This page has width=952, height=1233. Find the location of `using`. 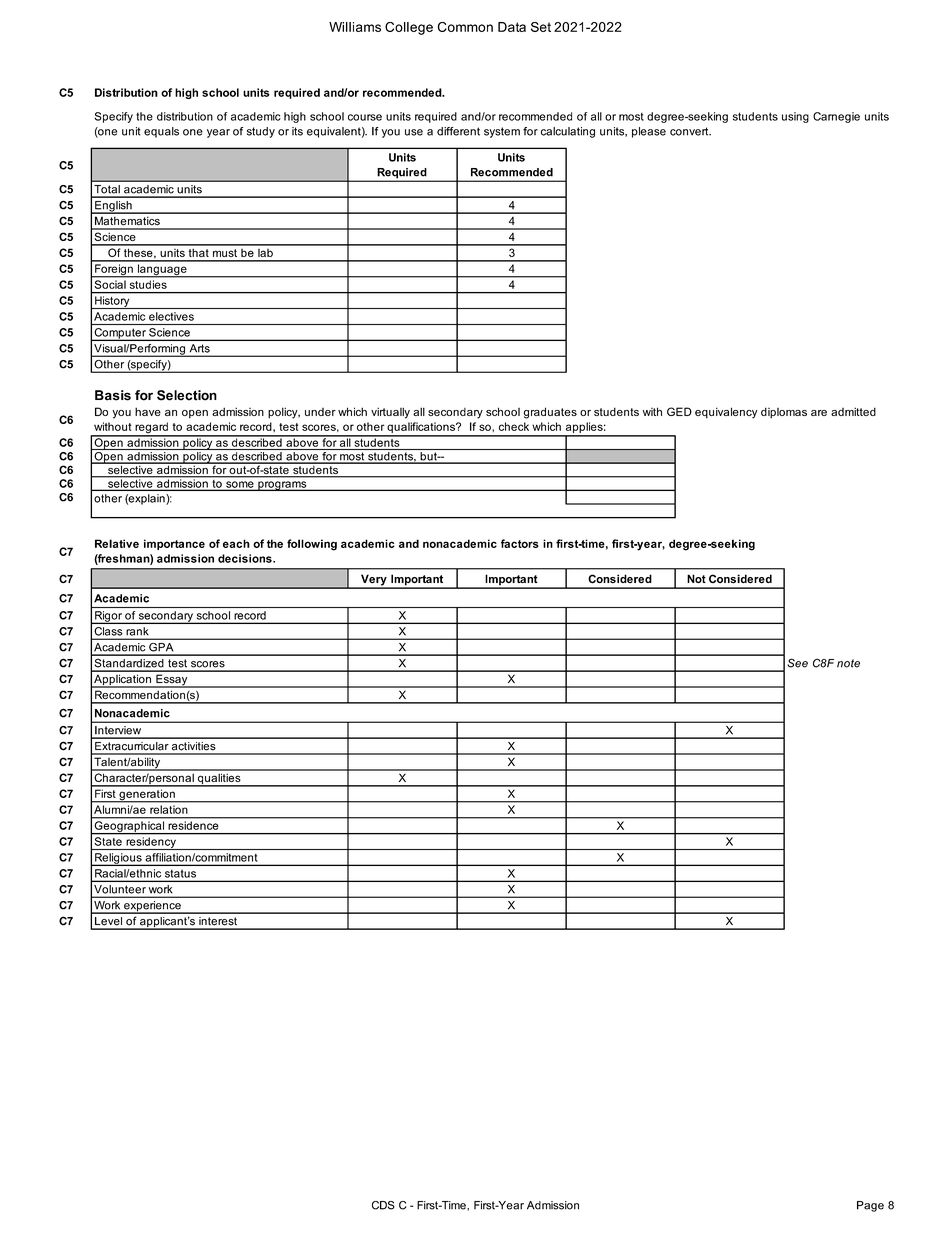

using is located at coordinates (795, 117).
